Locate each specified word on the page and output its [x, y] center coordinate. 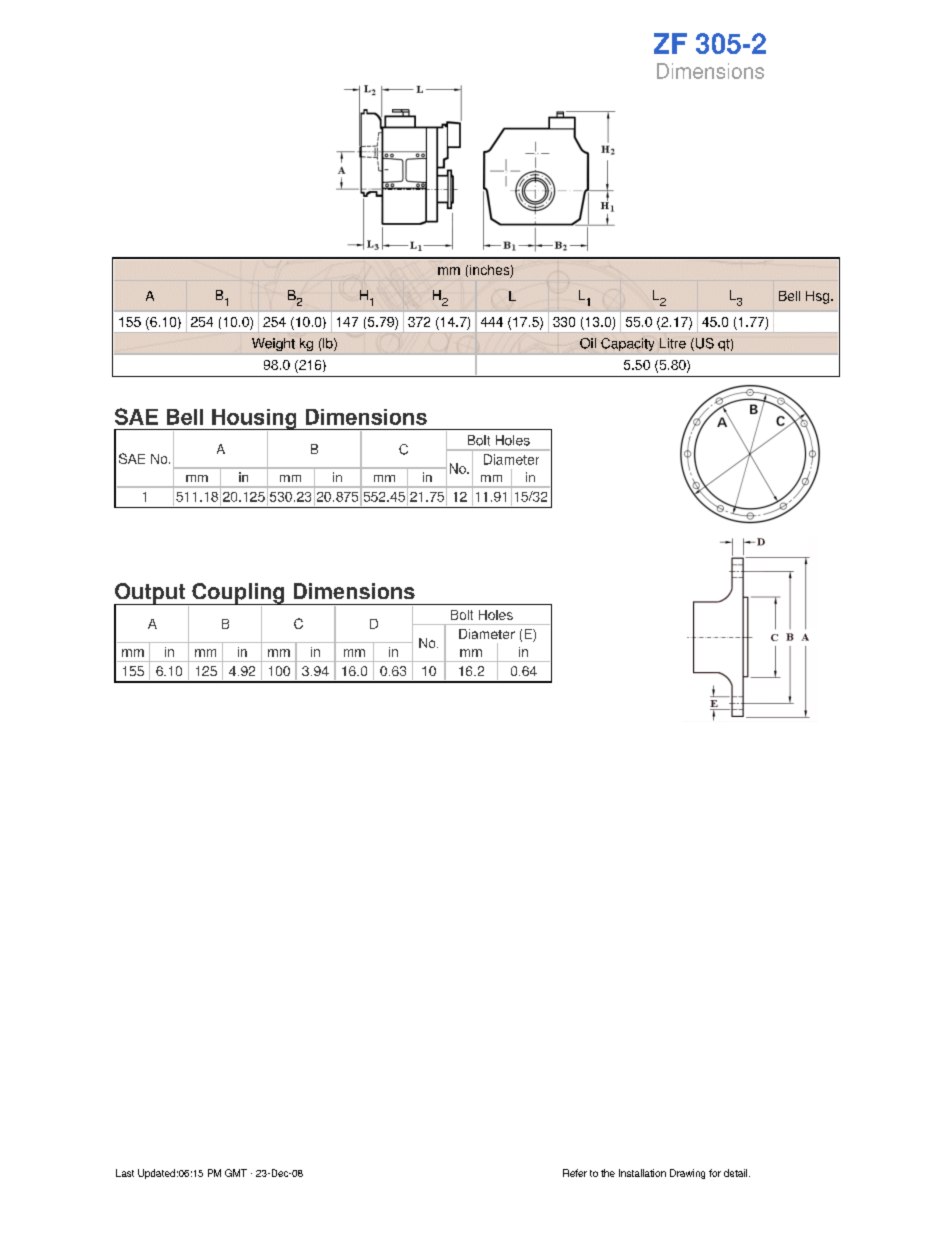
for [715, 1173]
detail [737, 1173]
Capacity [627, 344]
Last [125, 1173]
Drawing [687, 1174]
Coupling [238, 594]
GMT [236, 1173]
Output [150, 594]
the [608, 1173]
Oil [588, 343]
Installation [642, 1173]
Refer [575, 1173]
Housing [254, 420]
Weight [273, 344]
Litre [673, 343]
